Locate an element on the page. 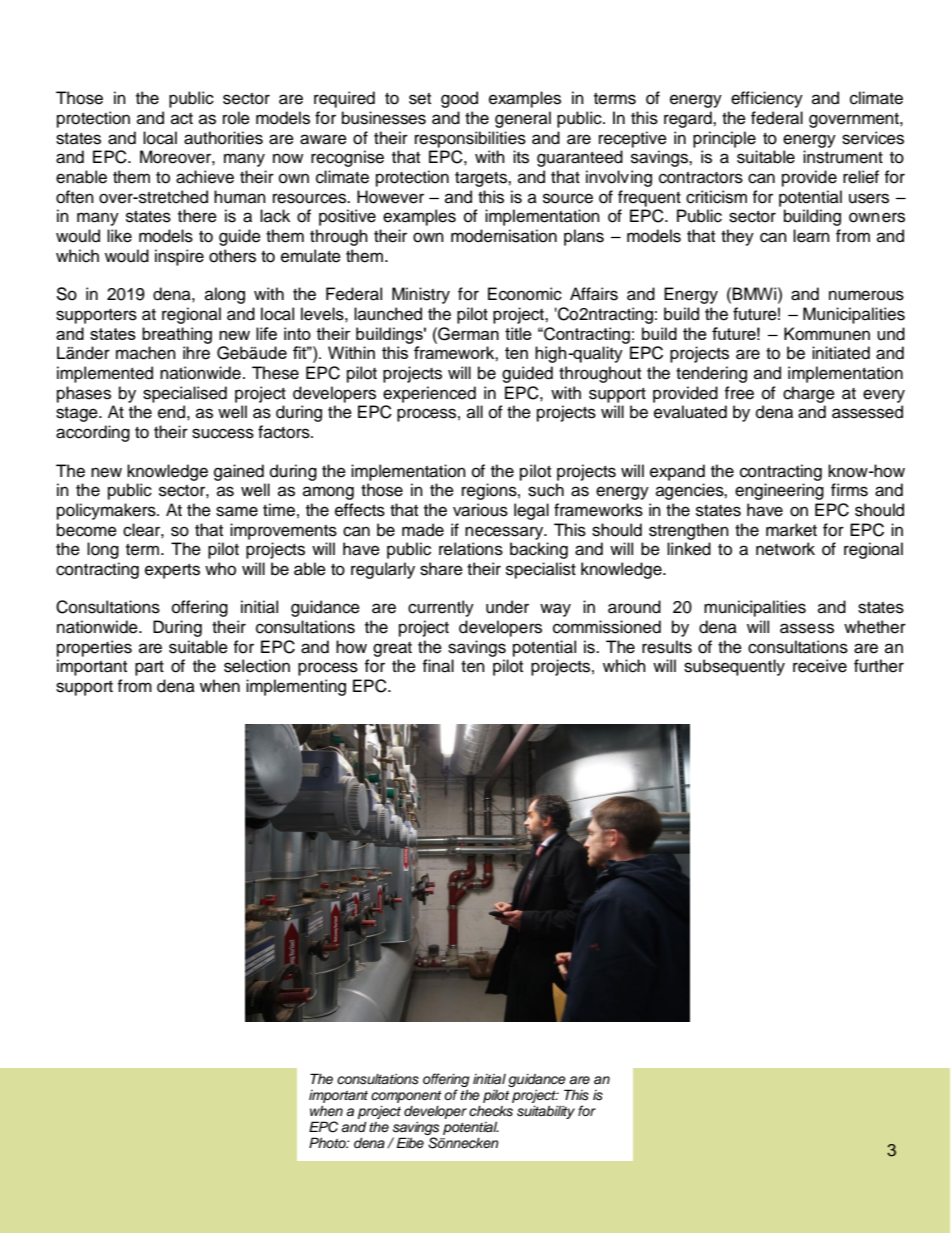  authorities is located at coordinates (223, 138).
